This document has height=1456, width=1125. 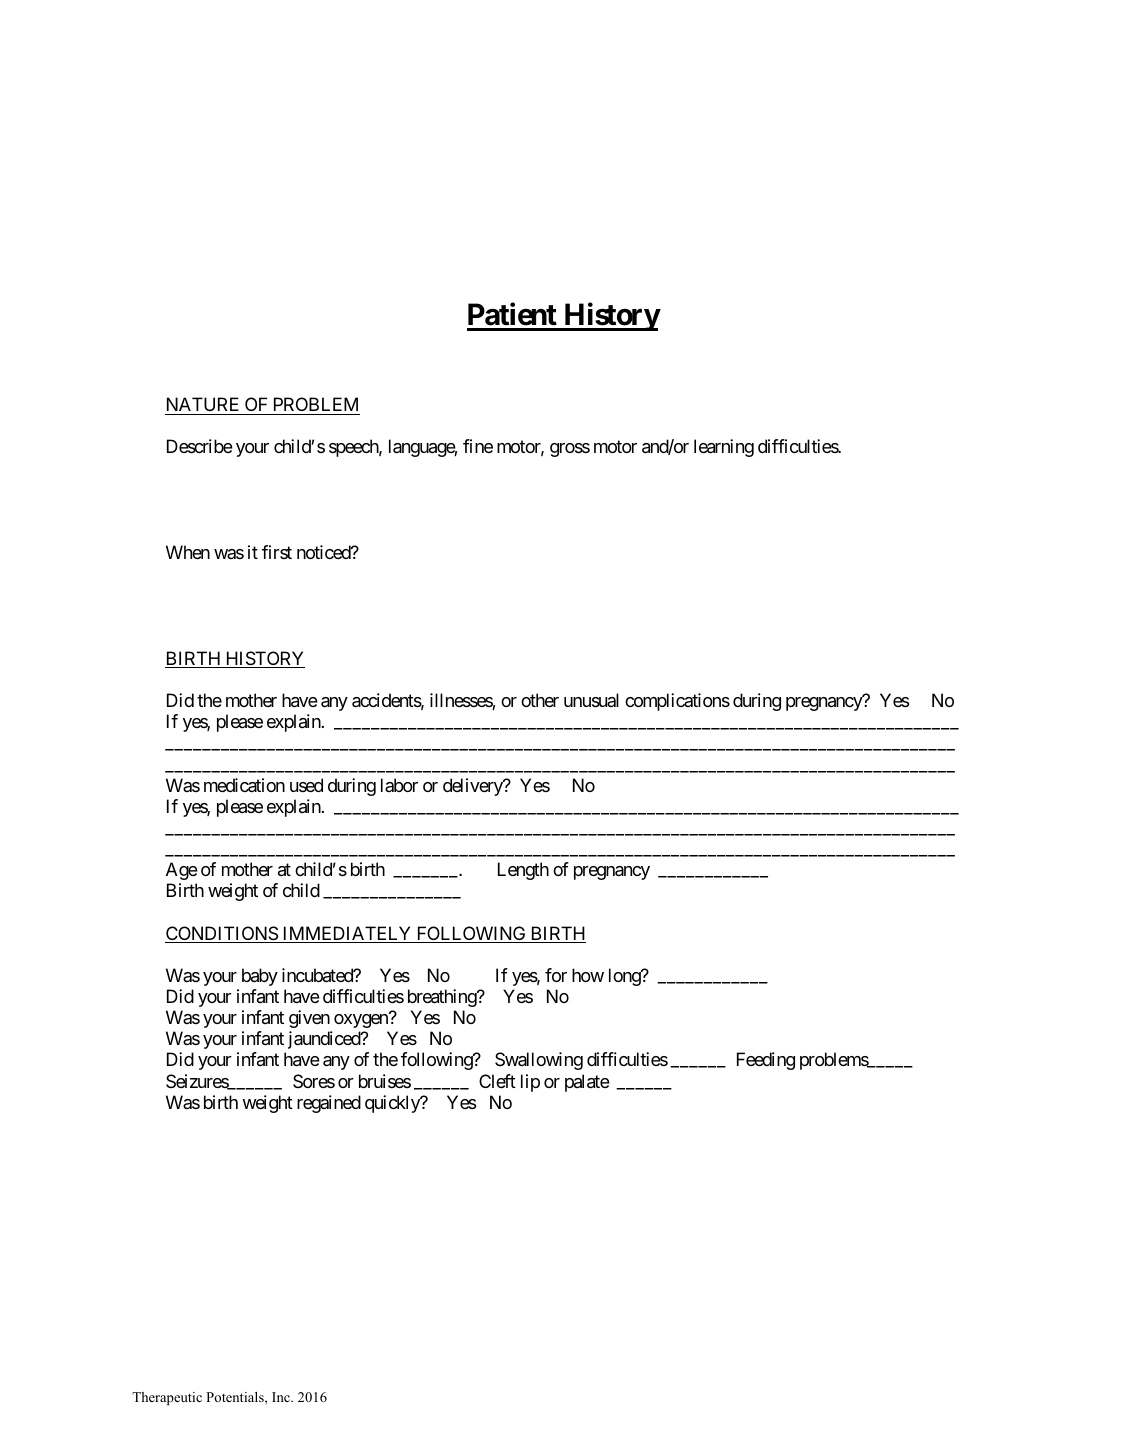 What do you see at coordinates (766, 1061) in the document?
I see `Feeding` at bounding box center [766, 1061].
